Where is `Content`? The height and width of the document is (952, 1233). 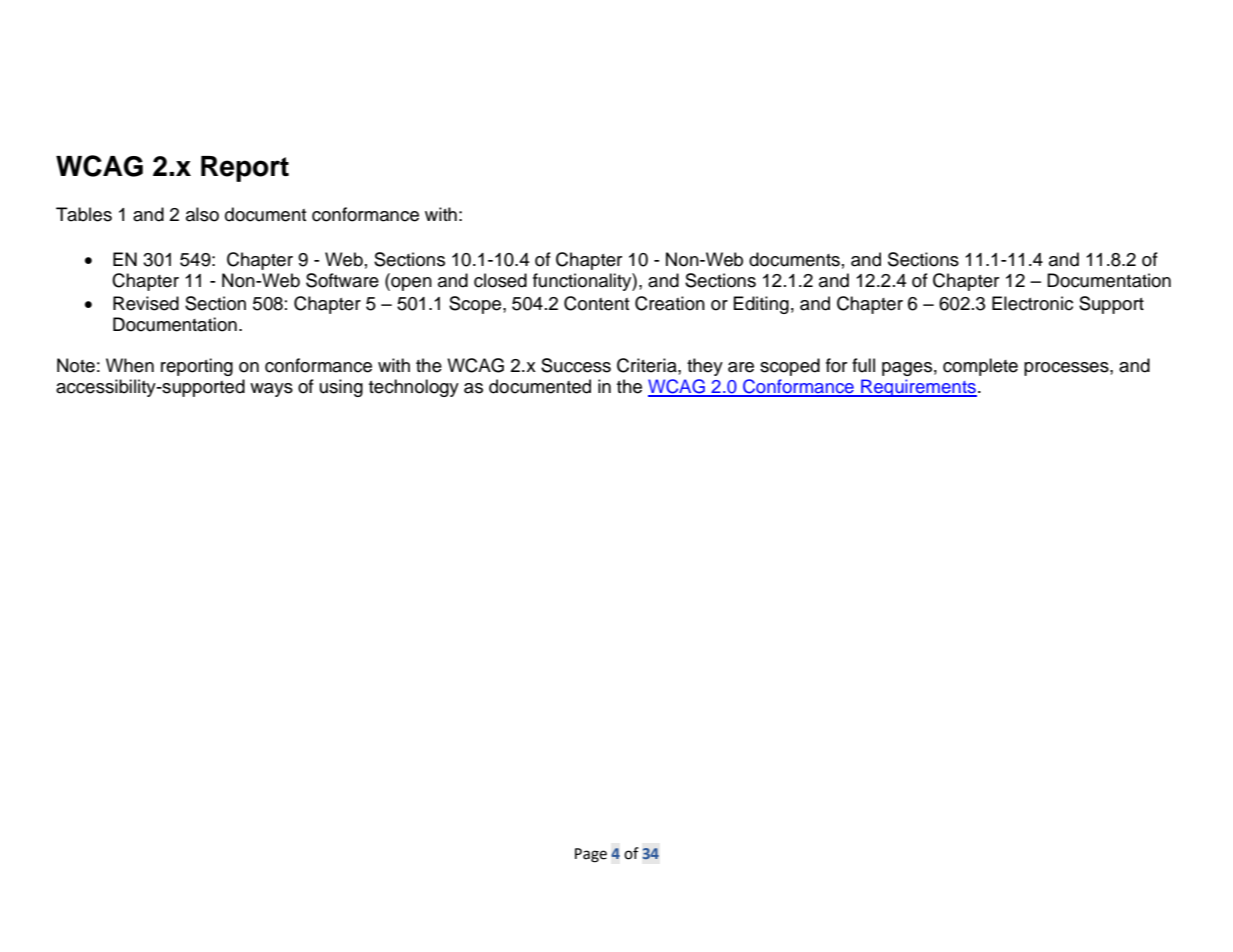 Content is located at coordinates (597, 303).
